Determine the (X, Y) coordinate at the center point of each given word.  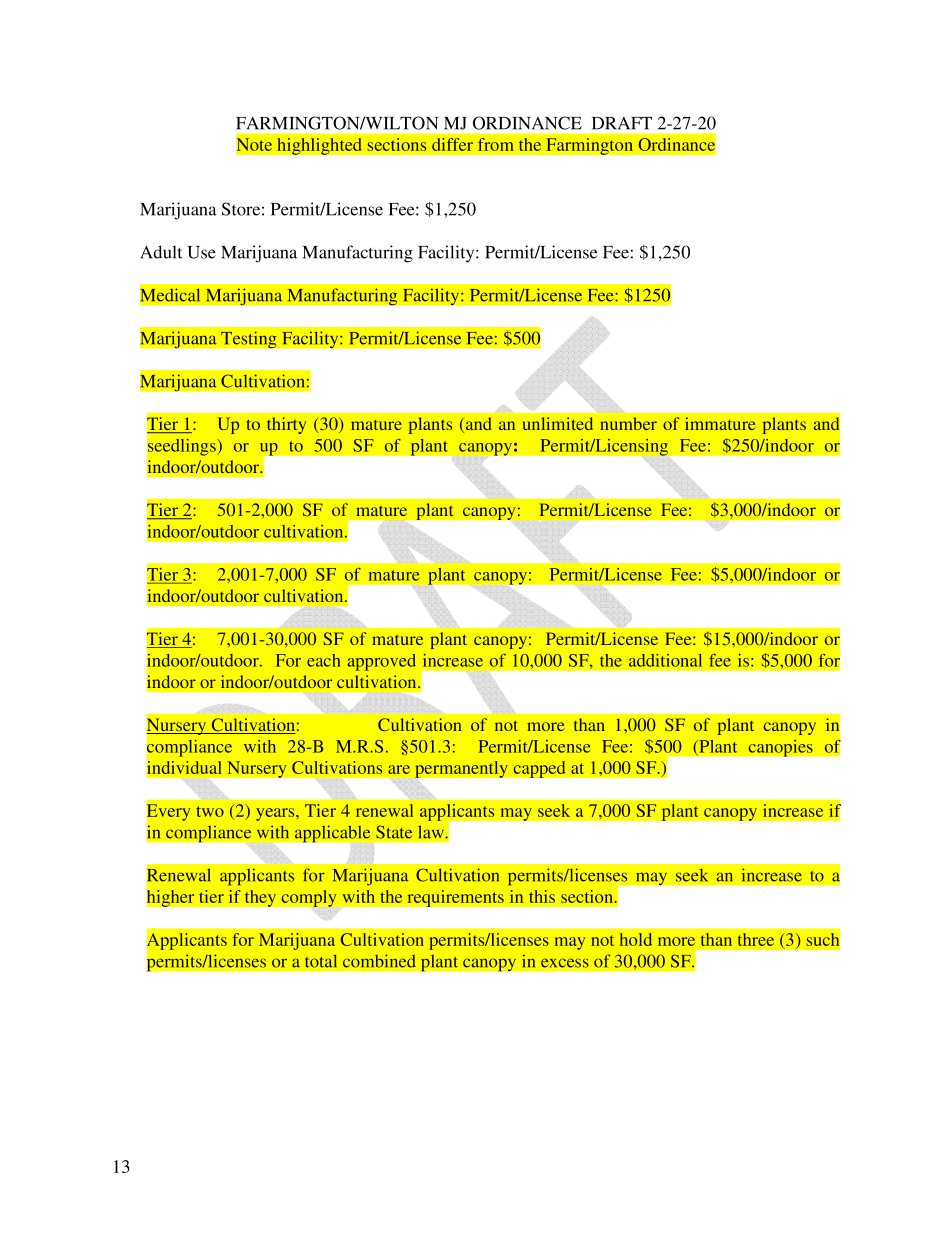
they (260, 898)
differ (452, 144)
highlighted (319, 146)
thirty (286, 425)
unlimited (558, 423)
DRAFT (622, 123)
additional (665, 660)
